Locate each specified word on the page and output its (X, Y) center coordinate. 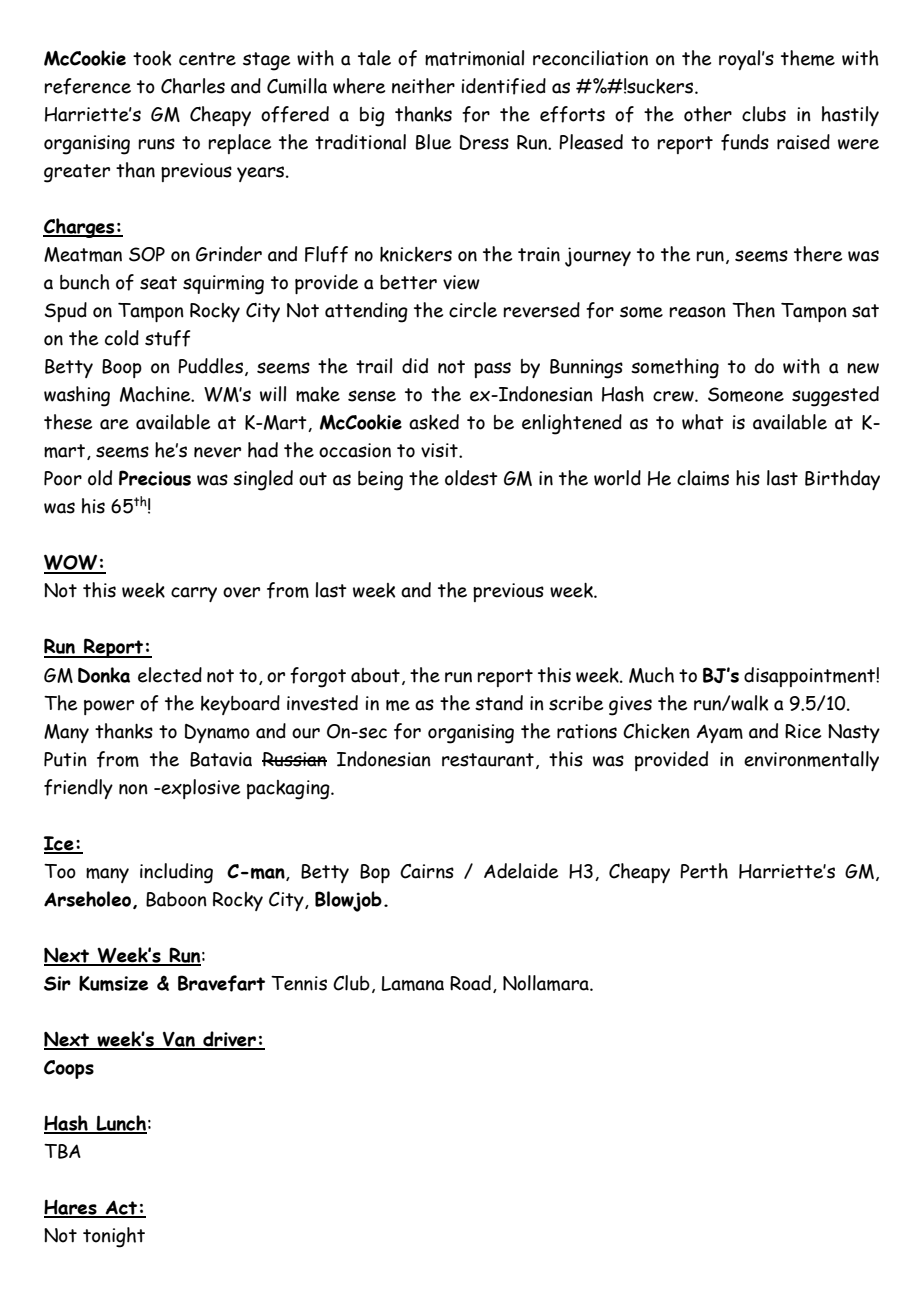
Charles (193, 86)
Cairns (427, 871)
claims (703, 478)
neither (423, 86)
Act (122, 1208)
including (176, 873)
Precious (155, 478)
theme (808, 58)
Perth (704, 871)
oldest (471, 478)
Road (470, 983)
